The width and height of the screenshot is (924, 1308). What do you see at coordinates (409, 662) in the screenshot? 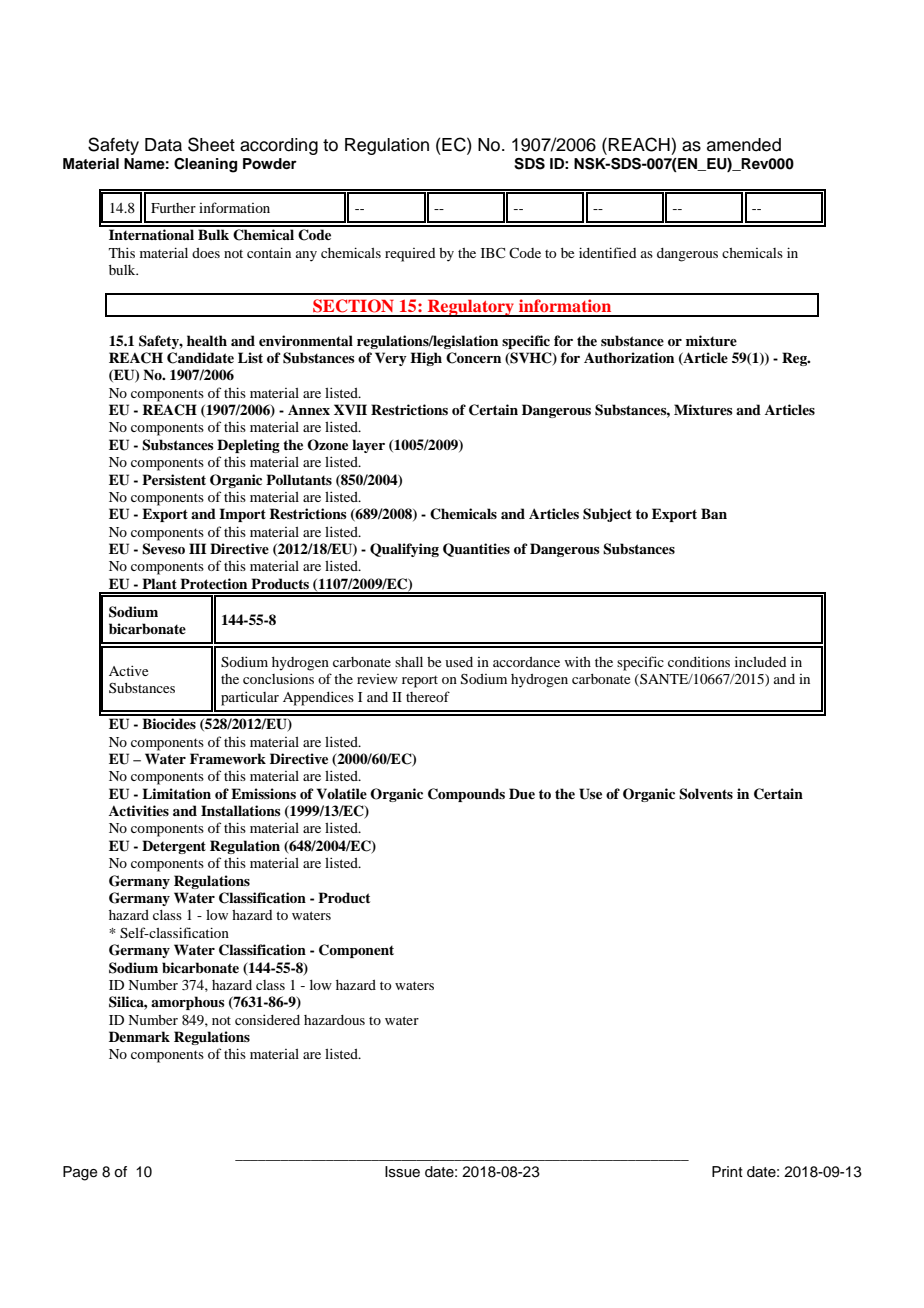
I see `shall` at bounding box center [409, 662].
